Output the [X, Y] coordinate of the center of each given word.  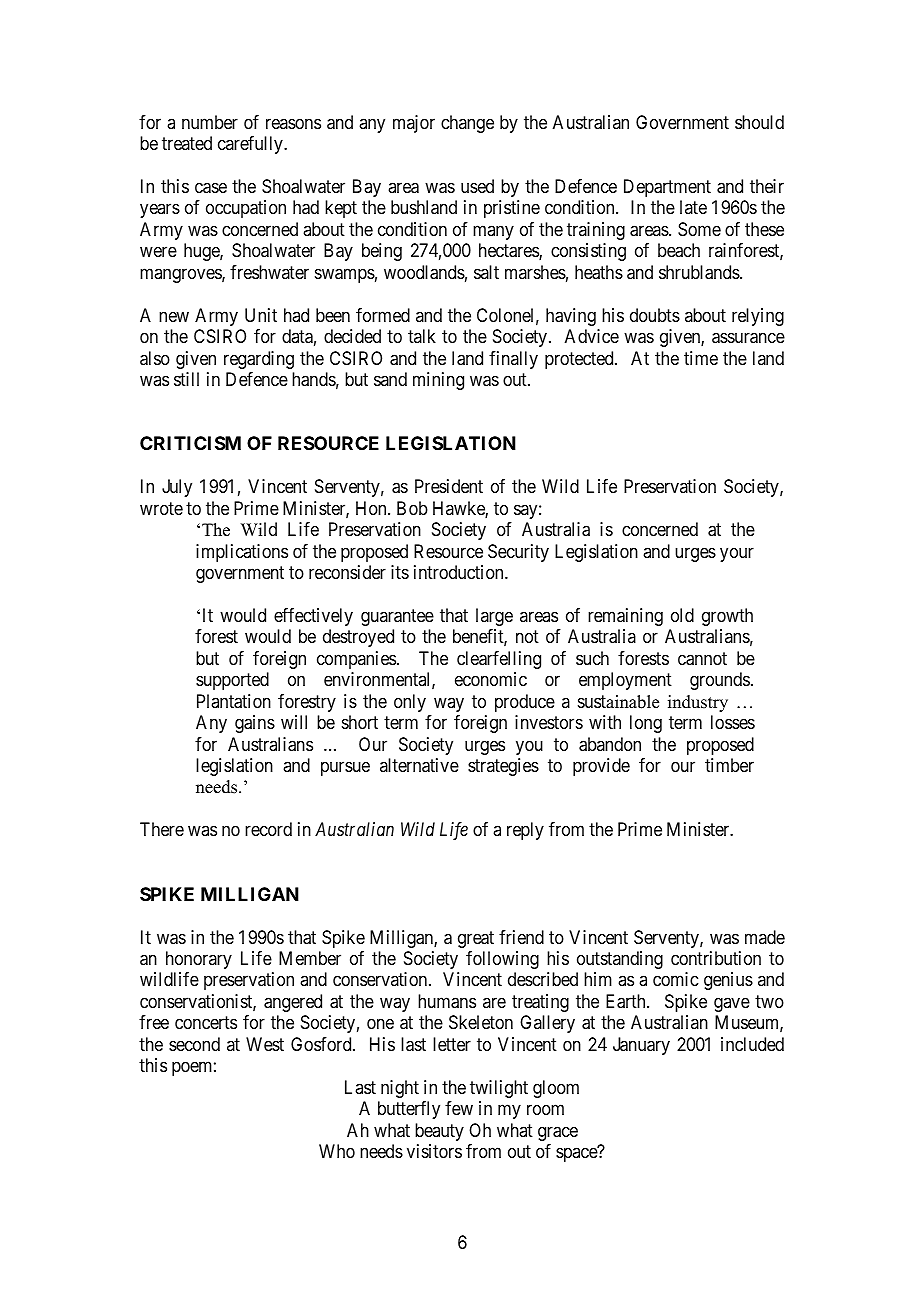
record [268, 829]
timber [729, 765]
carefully [251, 145]
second [194, 1044]
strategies [503, 767]
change [467, 124]
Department [667, 188]
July [177, 488]
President [449, 486]
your [737, 554]
